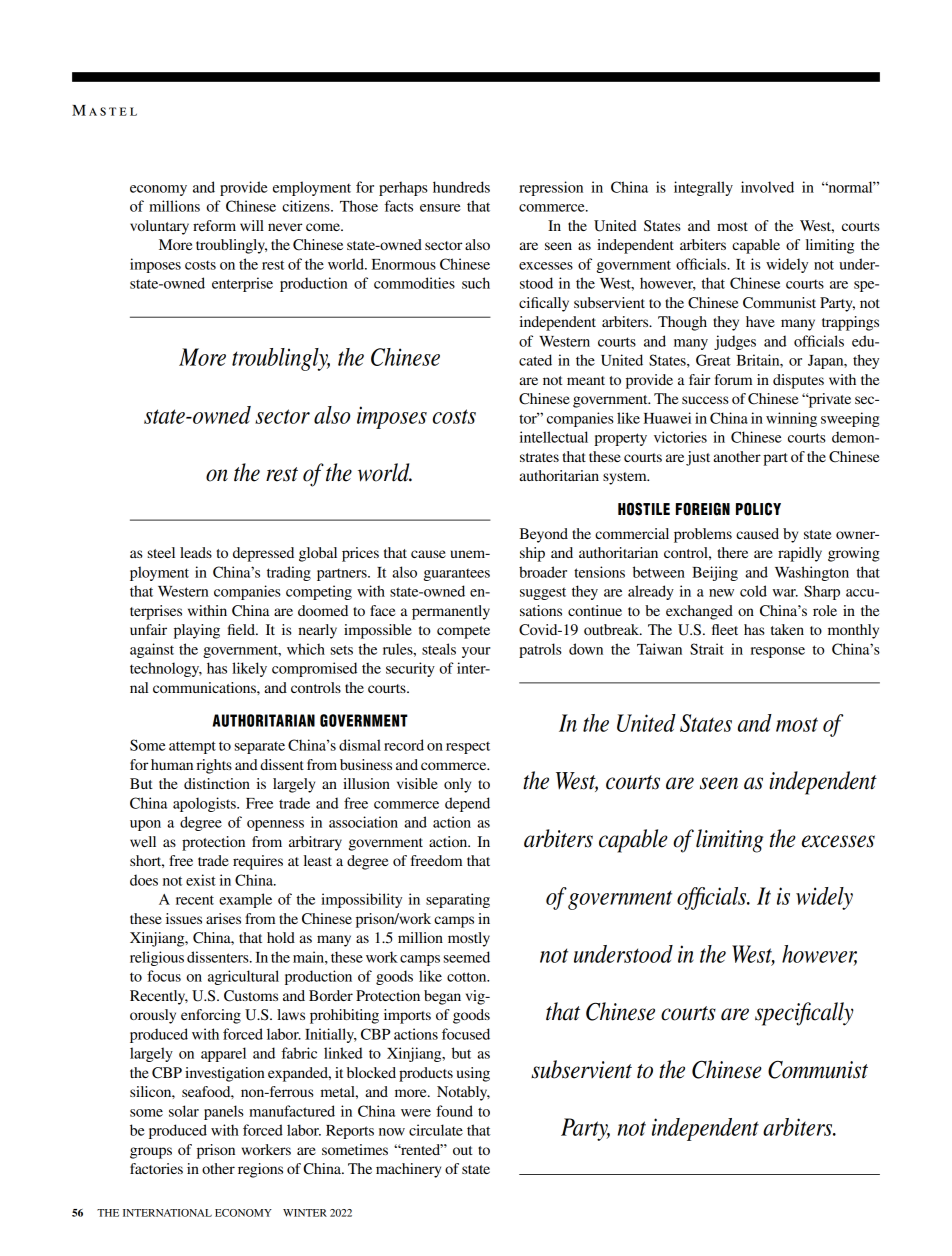  Describe the element at coordinates (777, 652) in the screenshot. I see `response` at that location.
